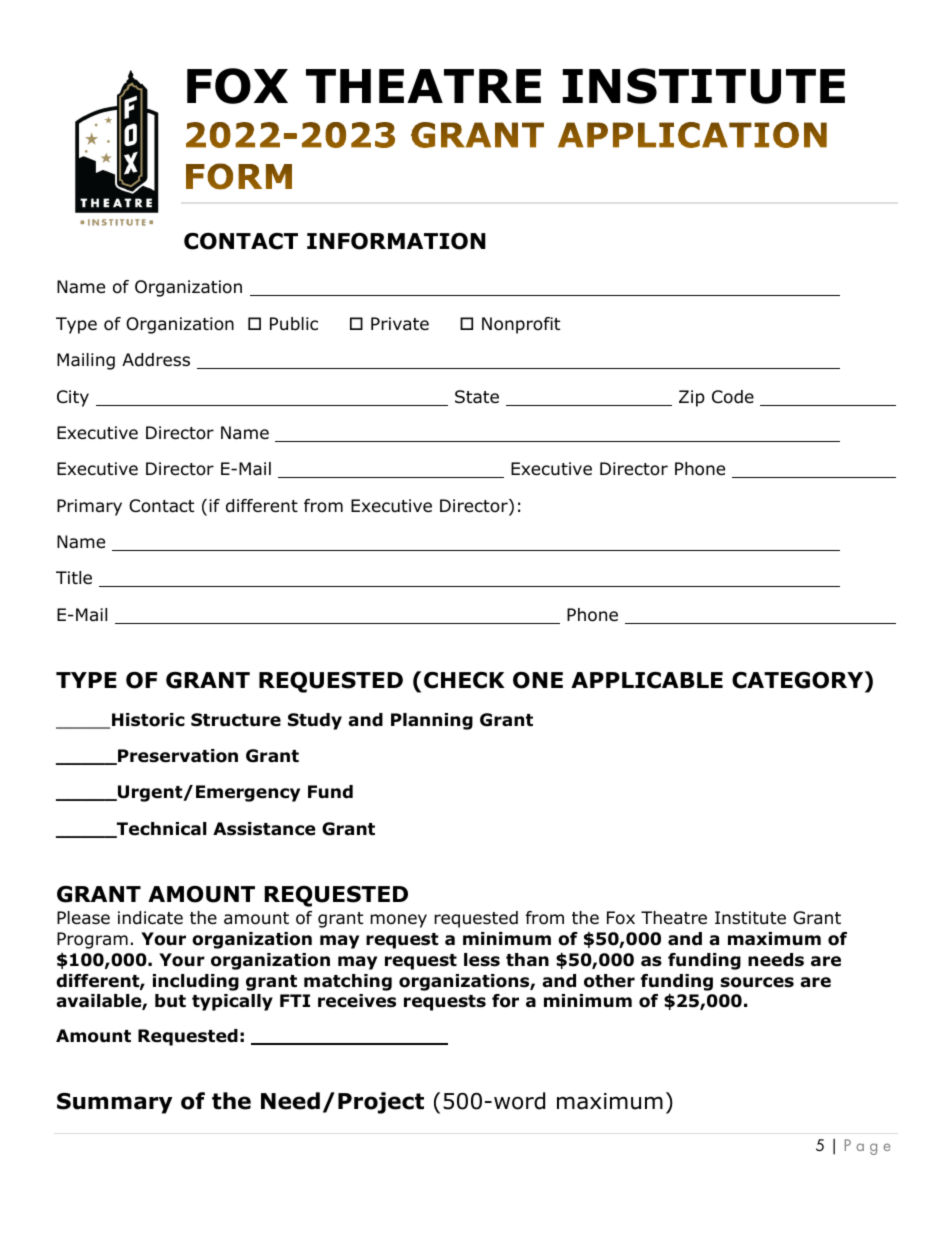 The height and width of the document is (1233, 952). I want to click on INFORMATION, so click(396, 241).
